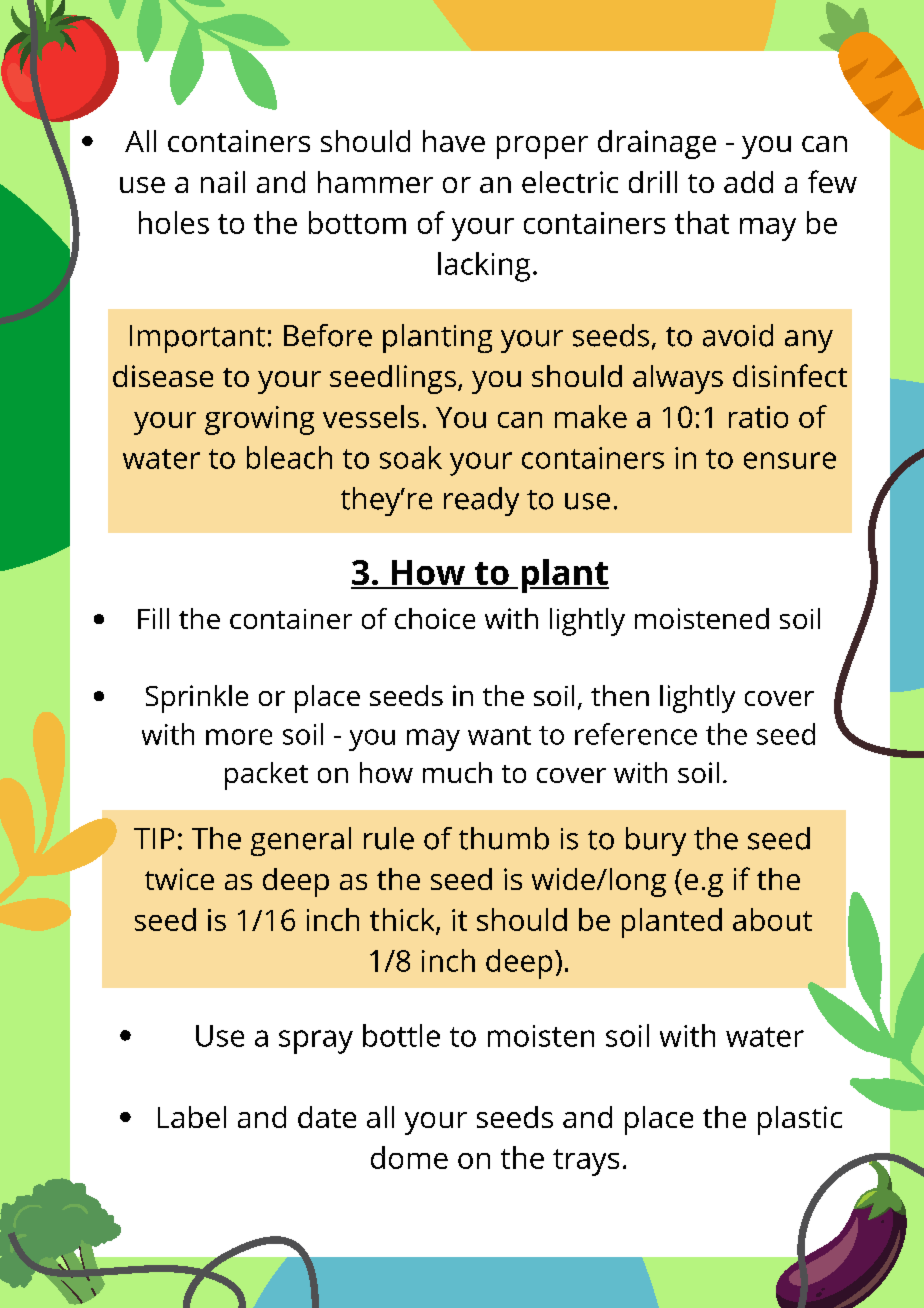 This page has width=924, height=1308. Describe the element at coordinates (454, 141) in the page. I see `have` at that location.
